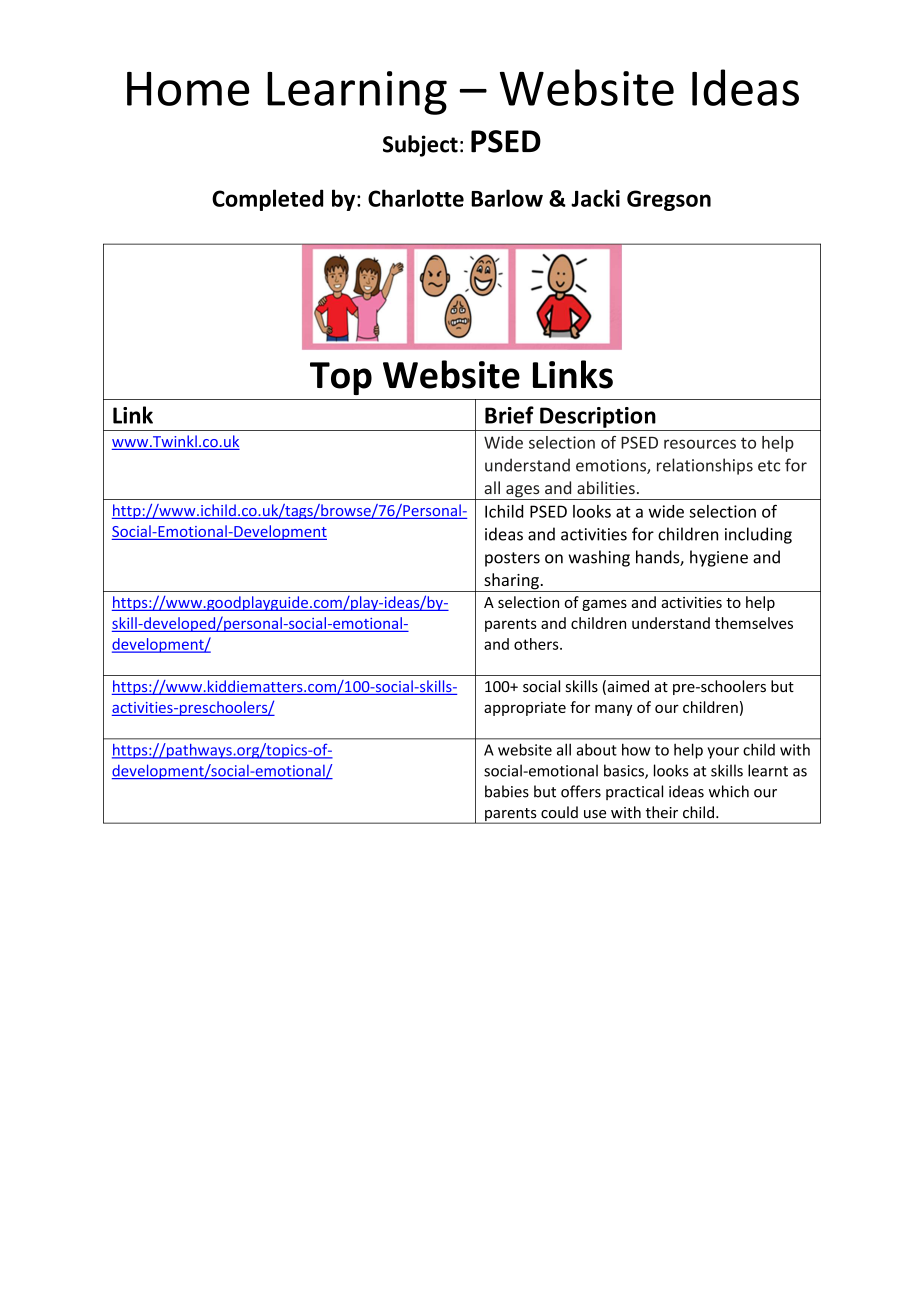  What do you see at coordinates (357, 93) in the screenshot?
I see `Learning` at bounding box center [357, 93].
